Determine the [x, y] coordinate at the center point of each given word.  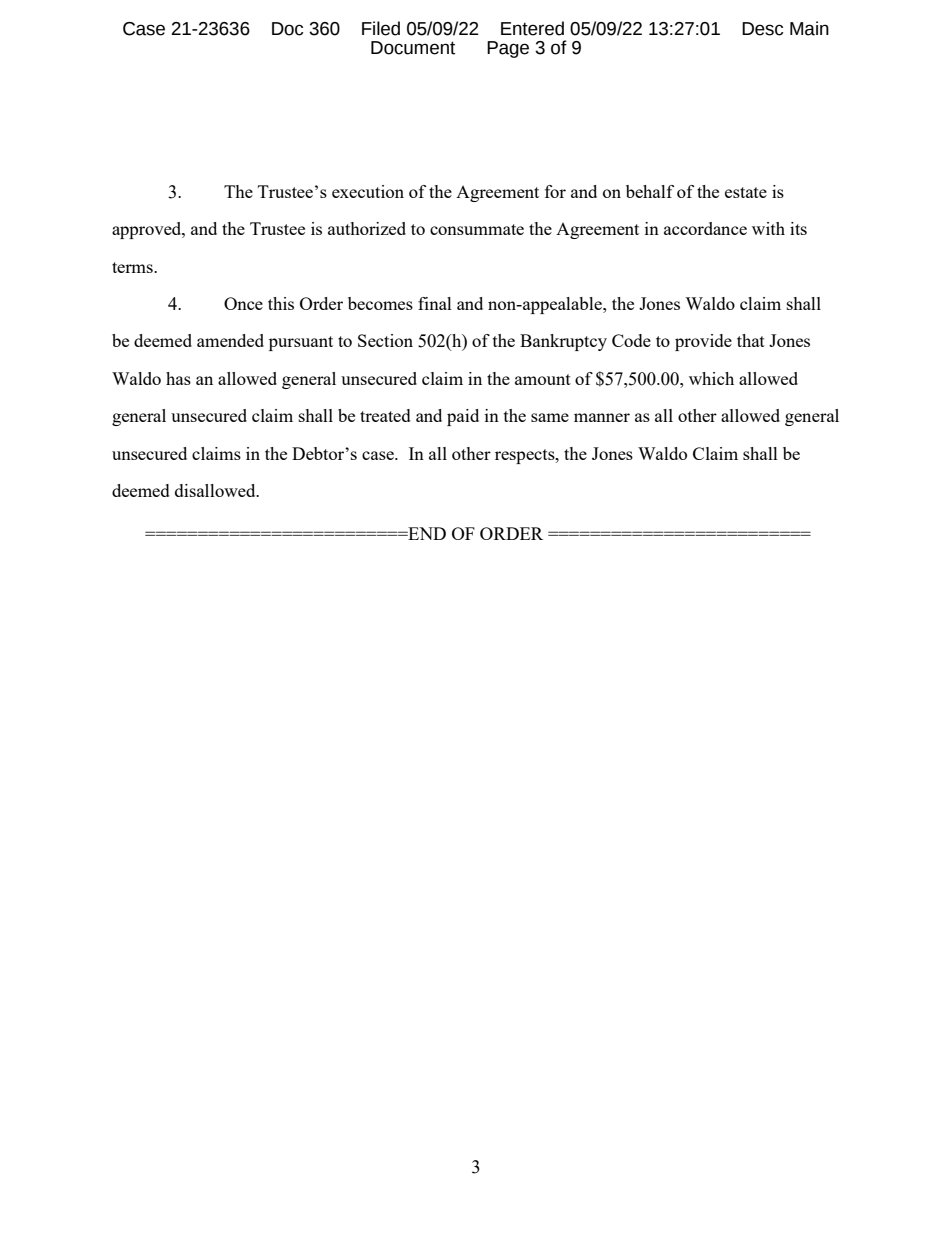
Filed [381, 28]
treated [385, 415]
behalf [650, 191]
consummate [477, 229]
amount [543, 379]
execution [368, 191]
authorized [367, 228]
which [711, 378]
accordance [705, 228]
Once [243, 303]
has [178, 378]
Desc [762, 29]
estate [746, 192]
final [435, 303]
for [555, 191]
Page [508, 49]
